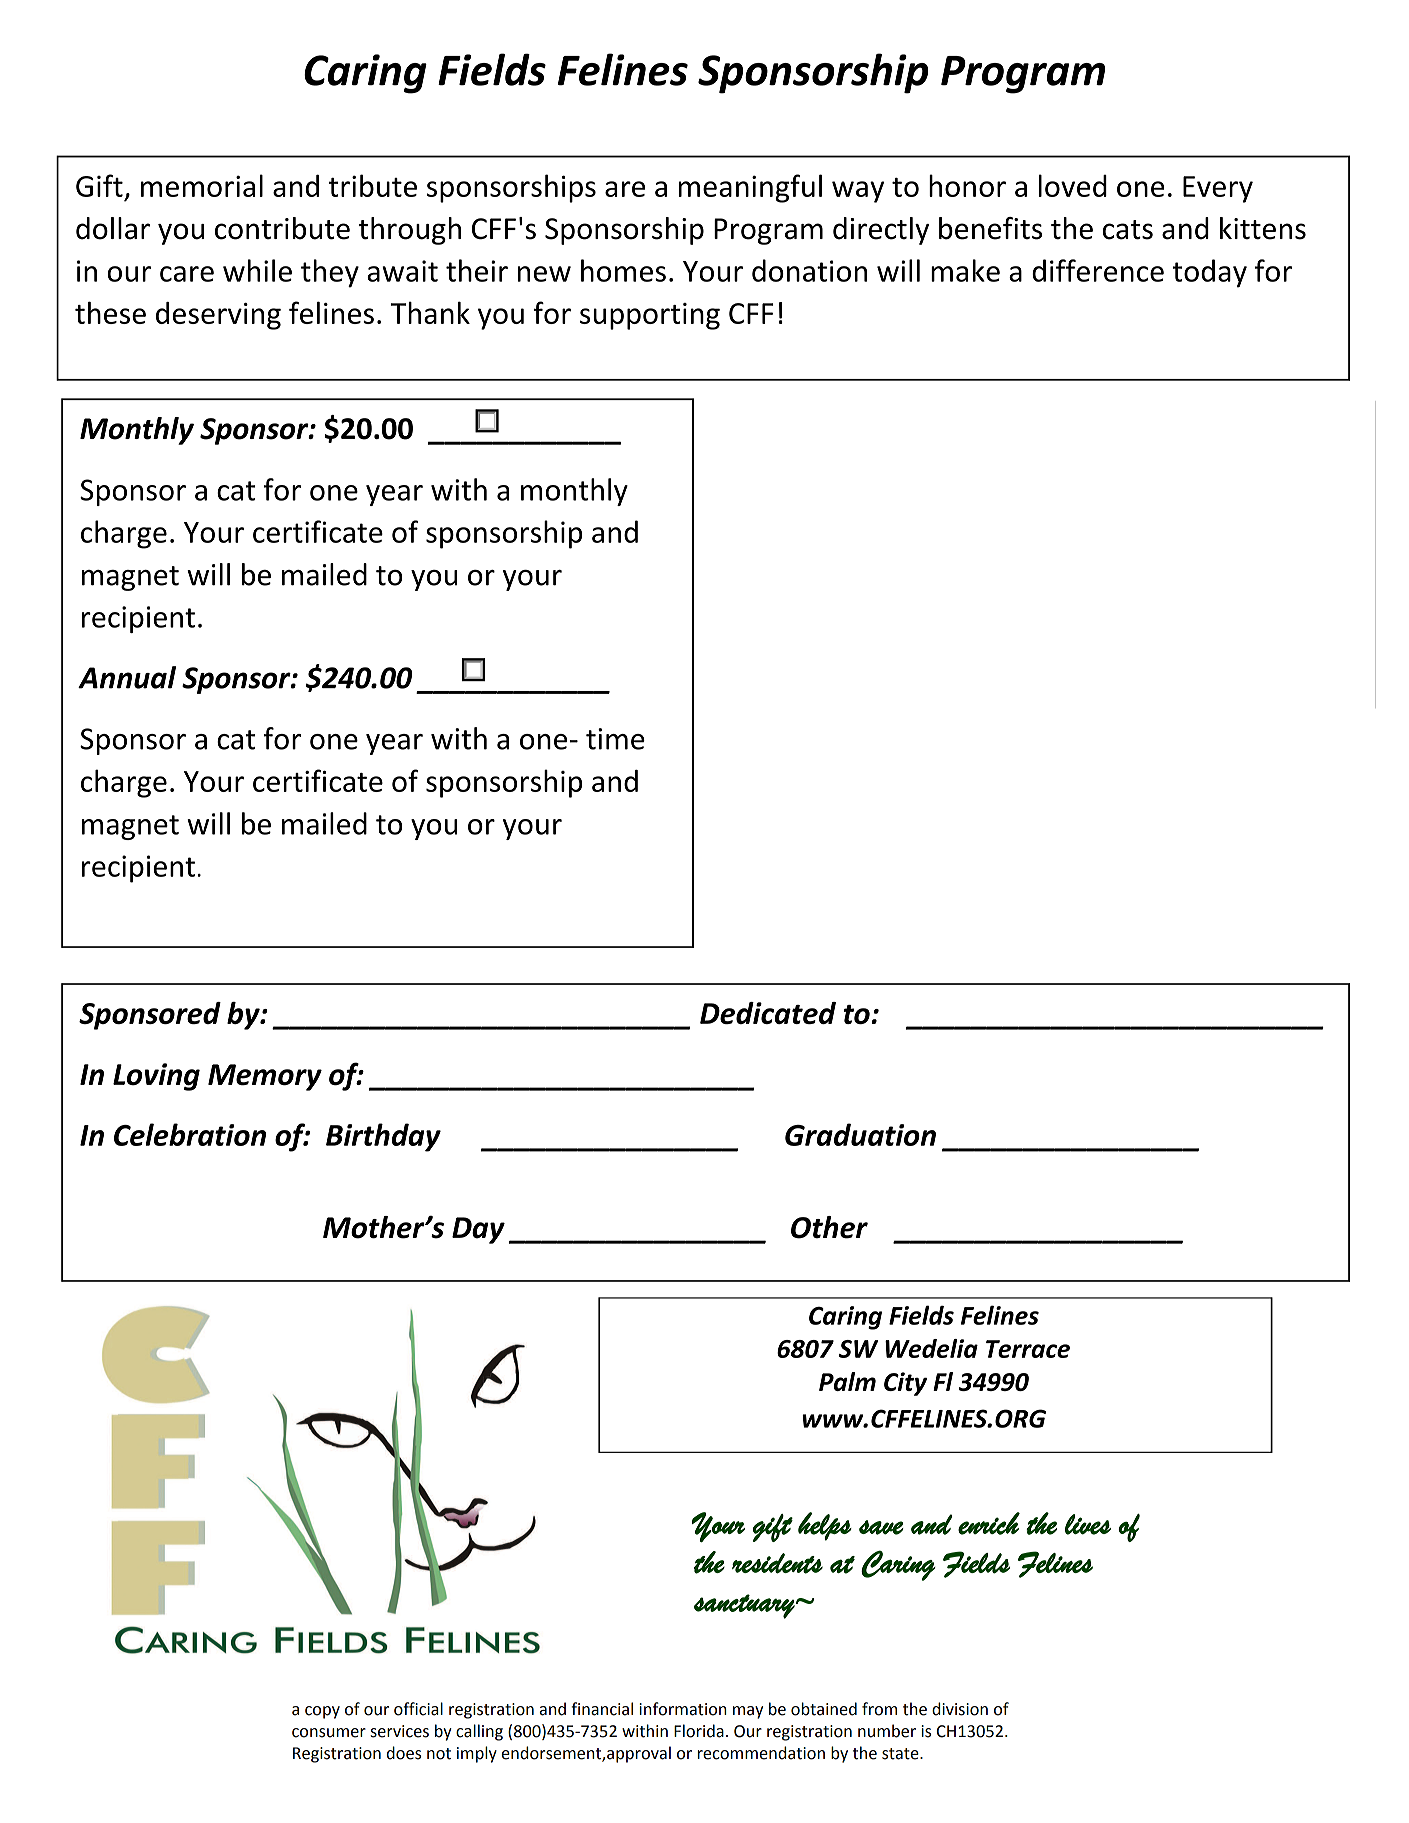 The image size is (1409, 1823). What do you see at coordinates (623, 270) in the screenshot?
I see `homes` at bounding box center [623, 270].
